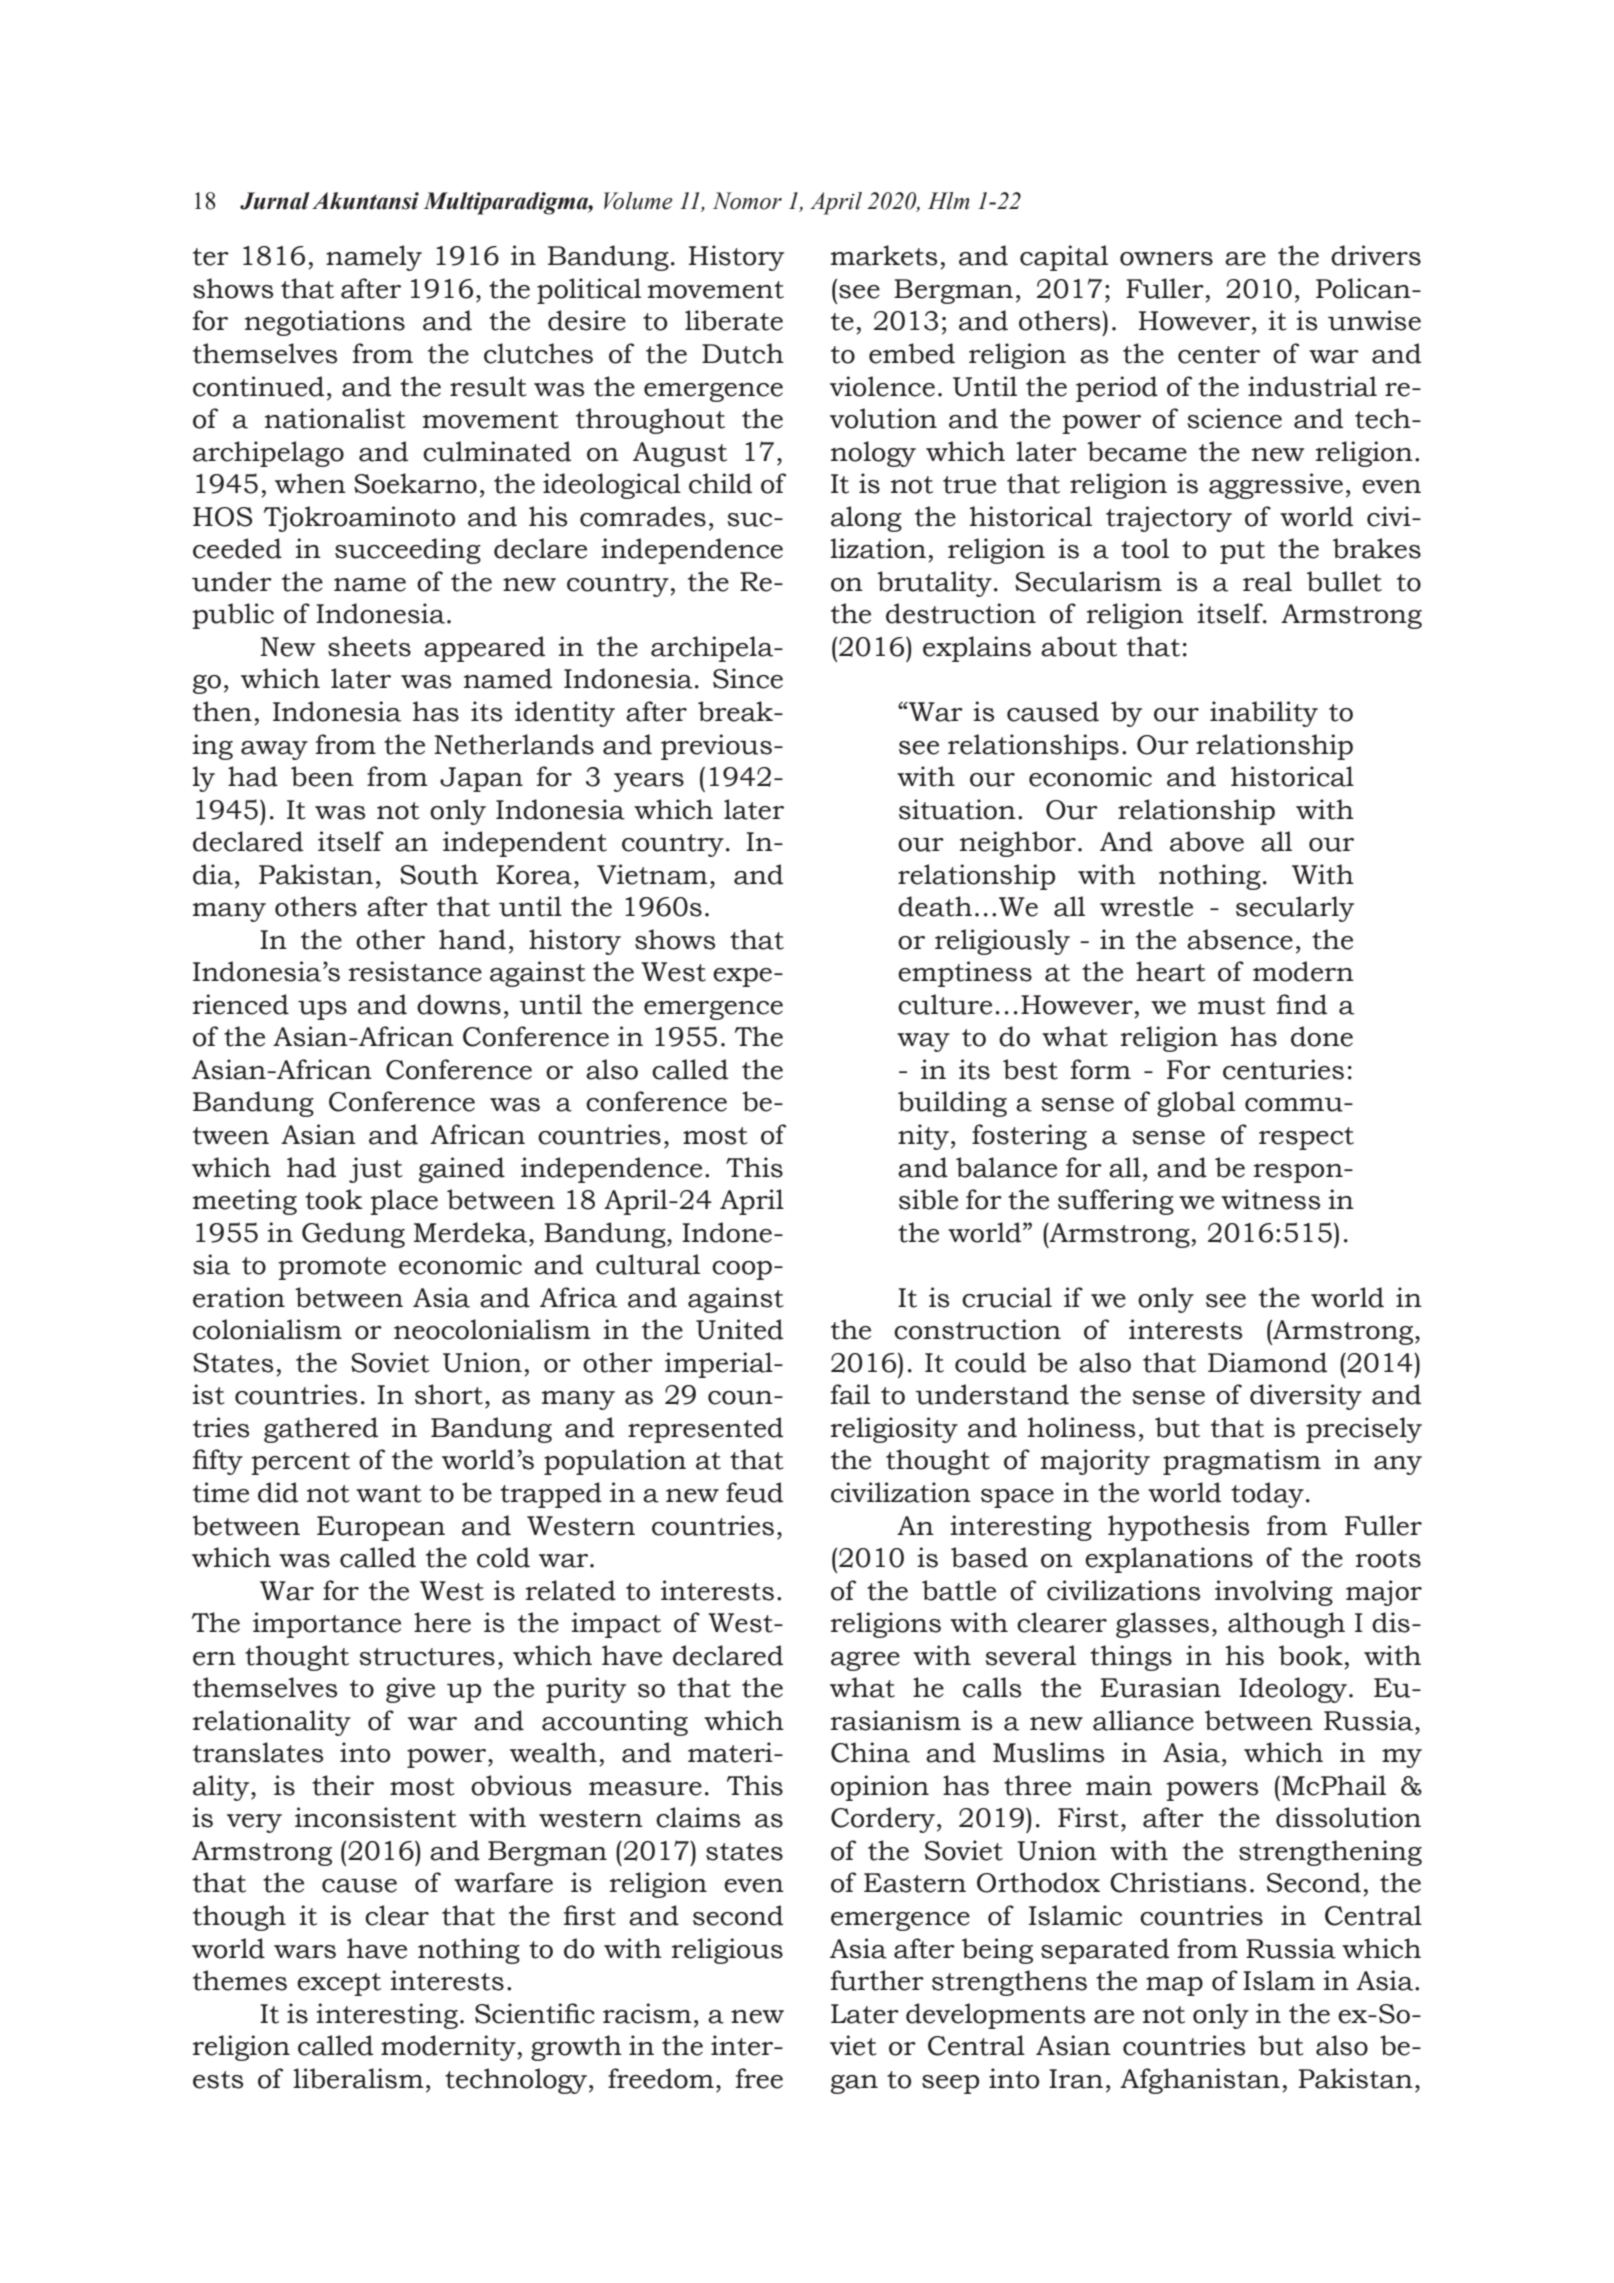 Image resolution: width=1614 pixels, height=2283 pixels. I want to click on negotiations, so click(325, 323).
